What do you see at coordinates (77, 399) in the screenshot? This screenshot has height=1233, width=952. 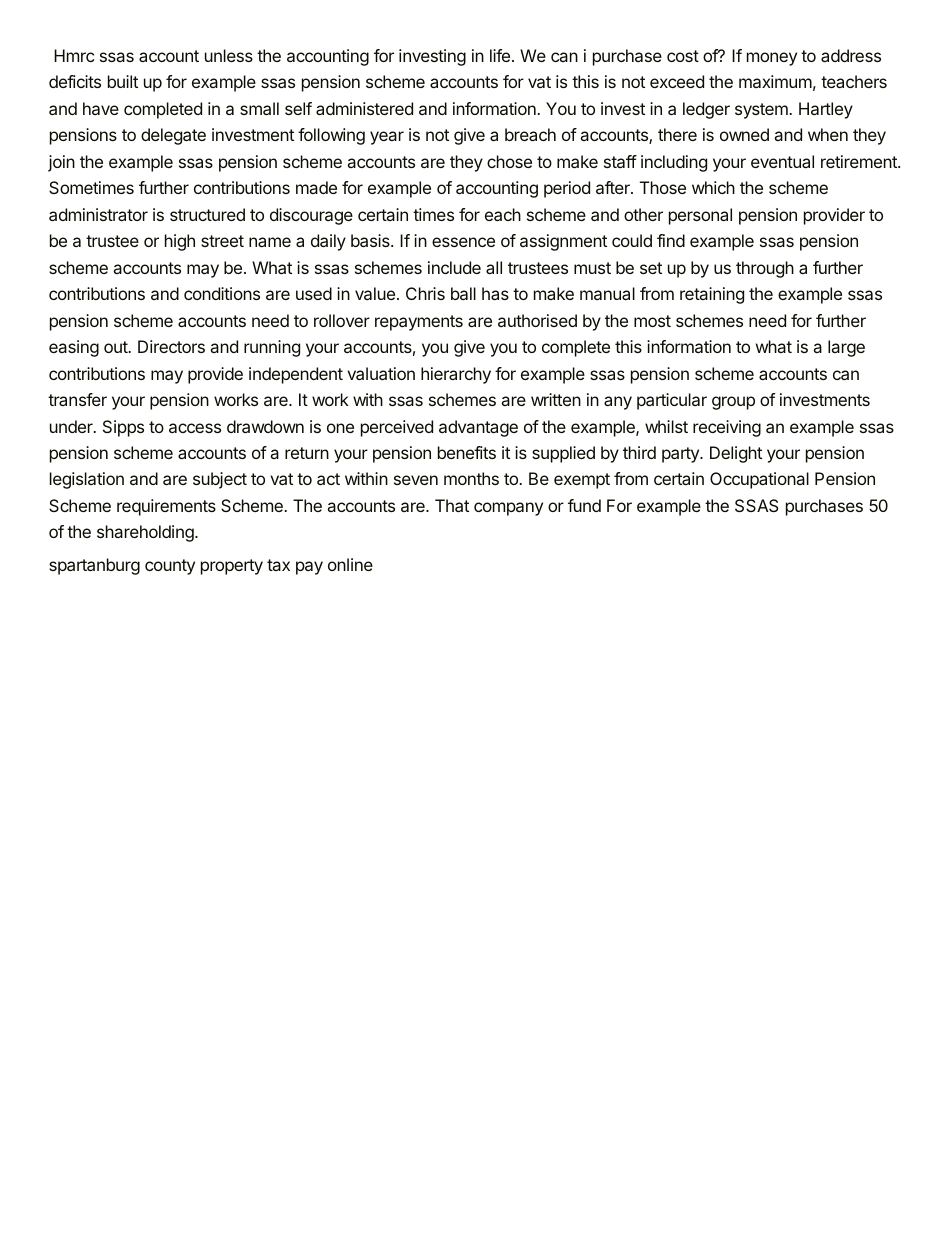 I see `transfer` at bounding box center [77, 399].
